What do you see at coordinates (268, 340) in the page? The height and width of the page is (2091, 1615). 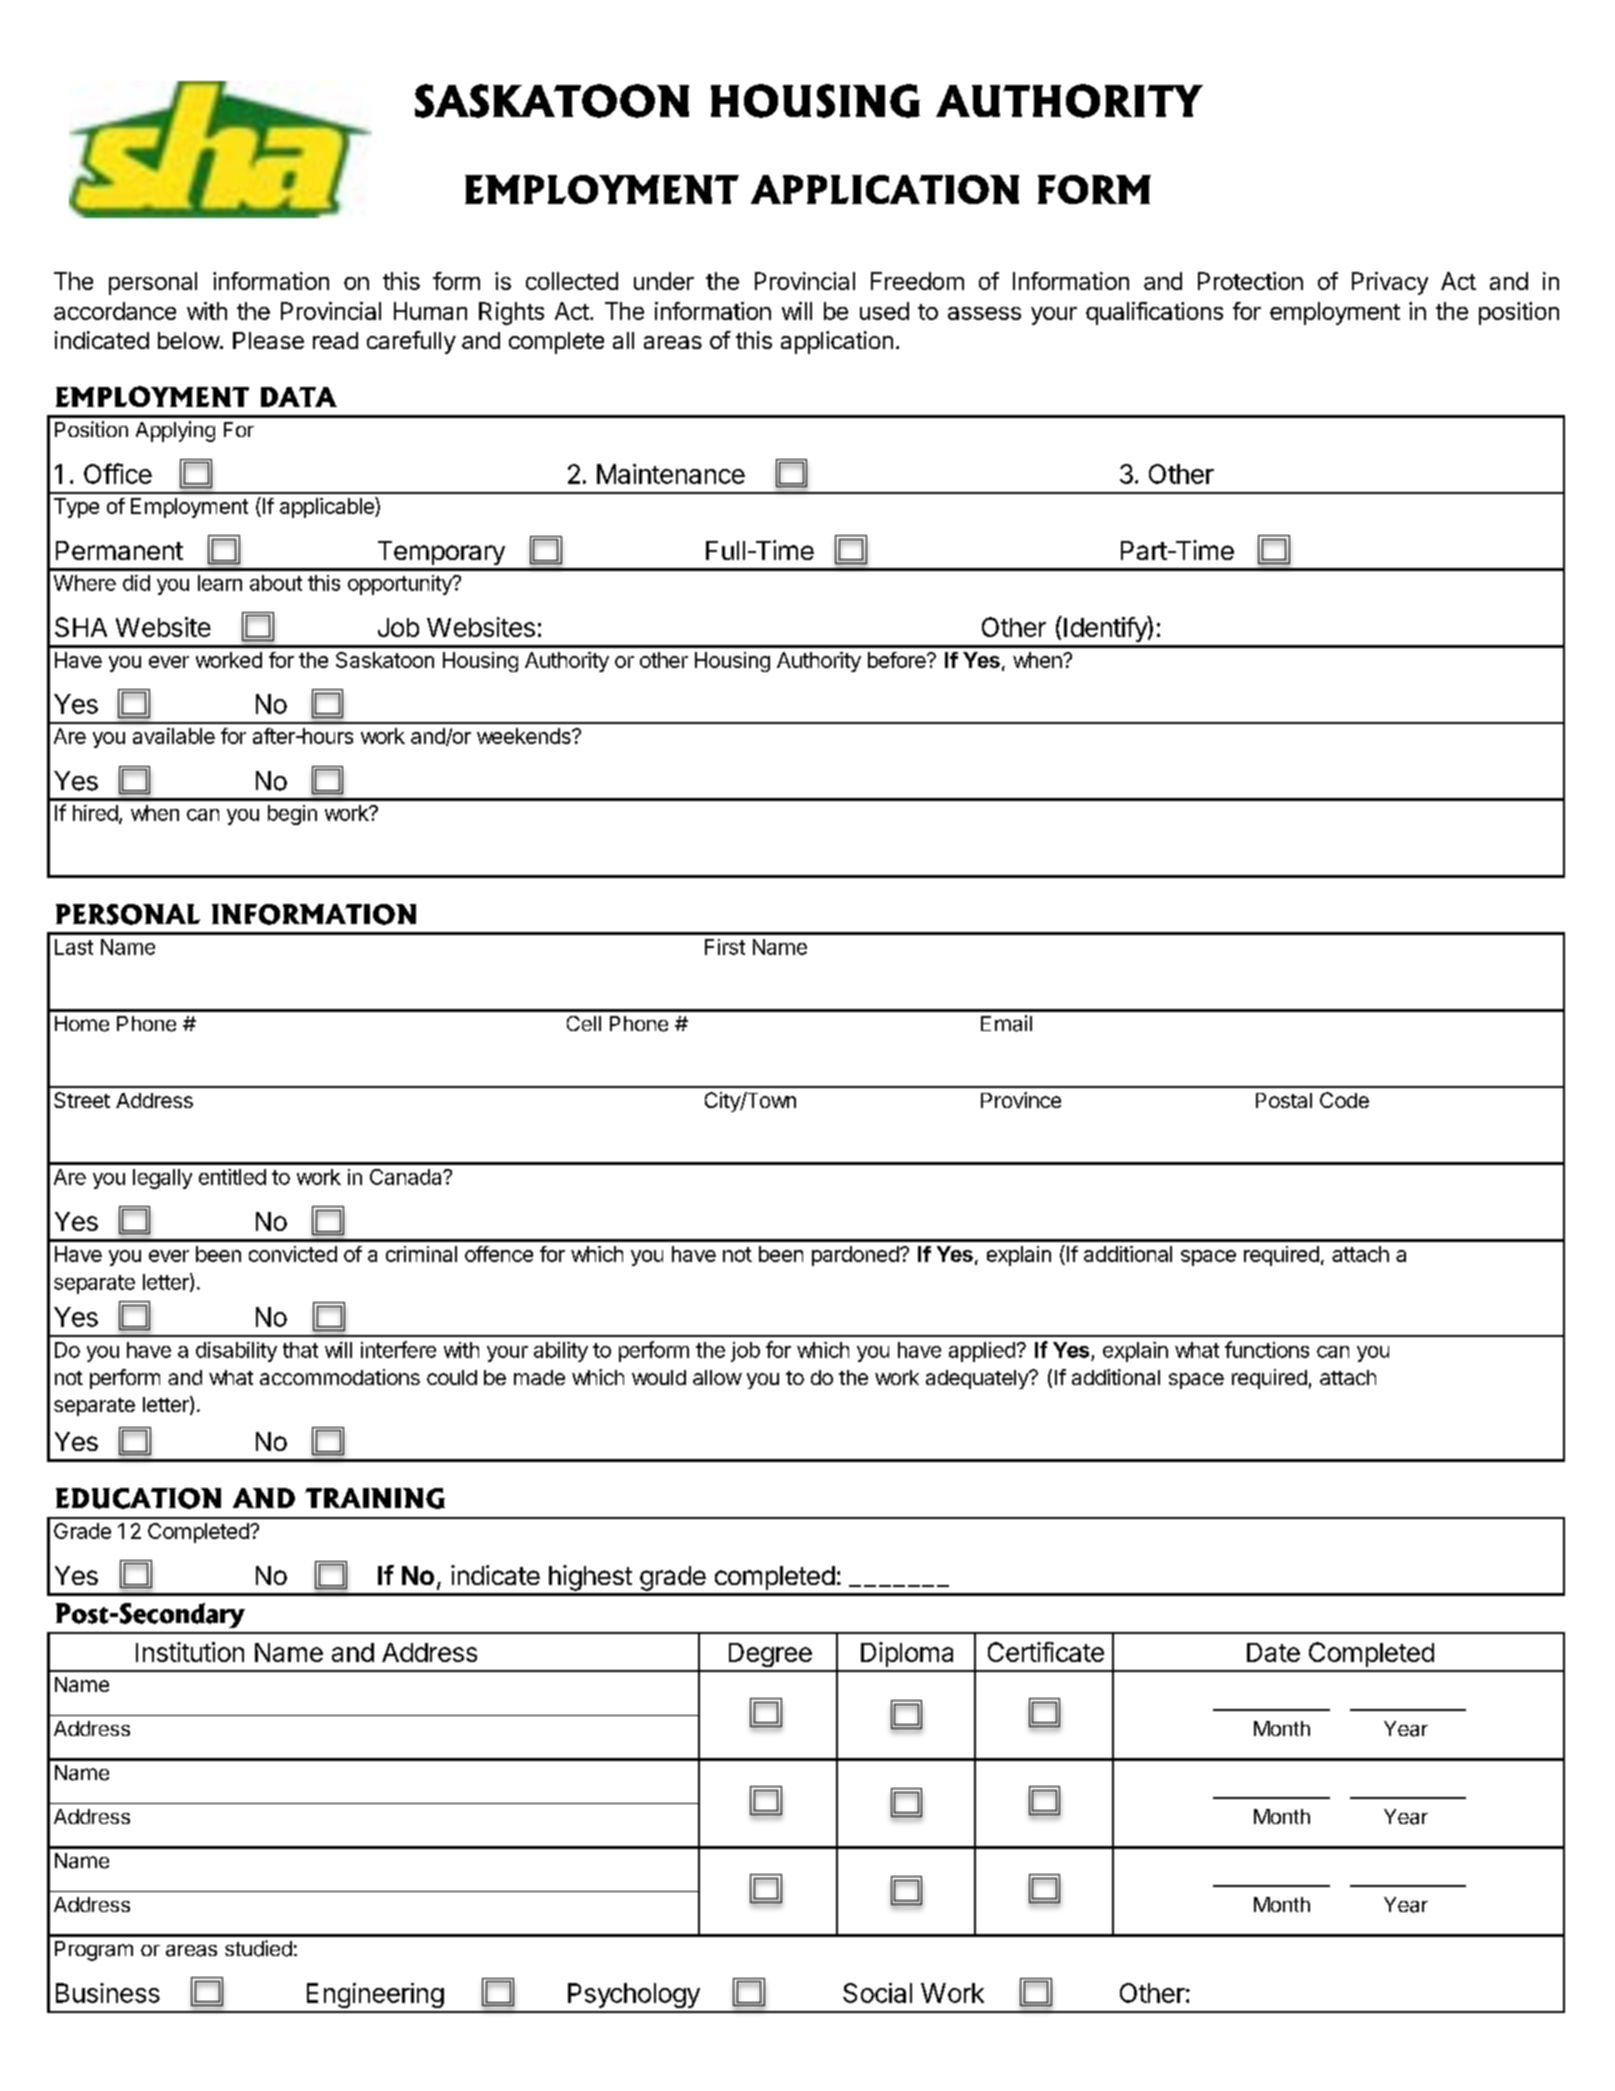 I see `Please` at bounding box center [268, 340].
